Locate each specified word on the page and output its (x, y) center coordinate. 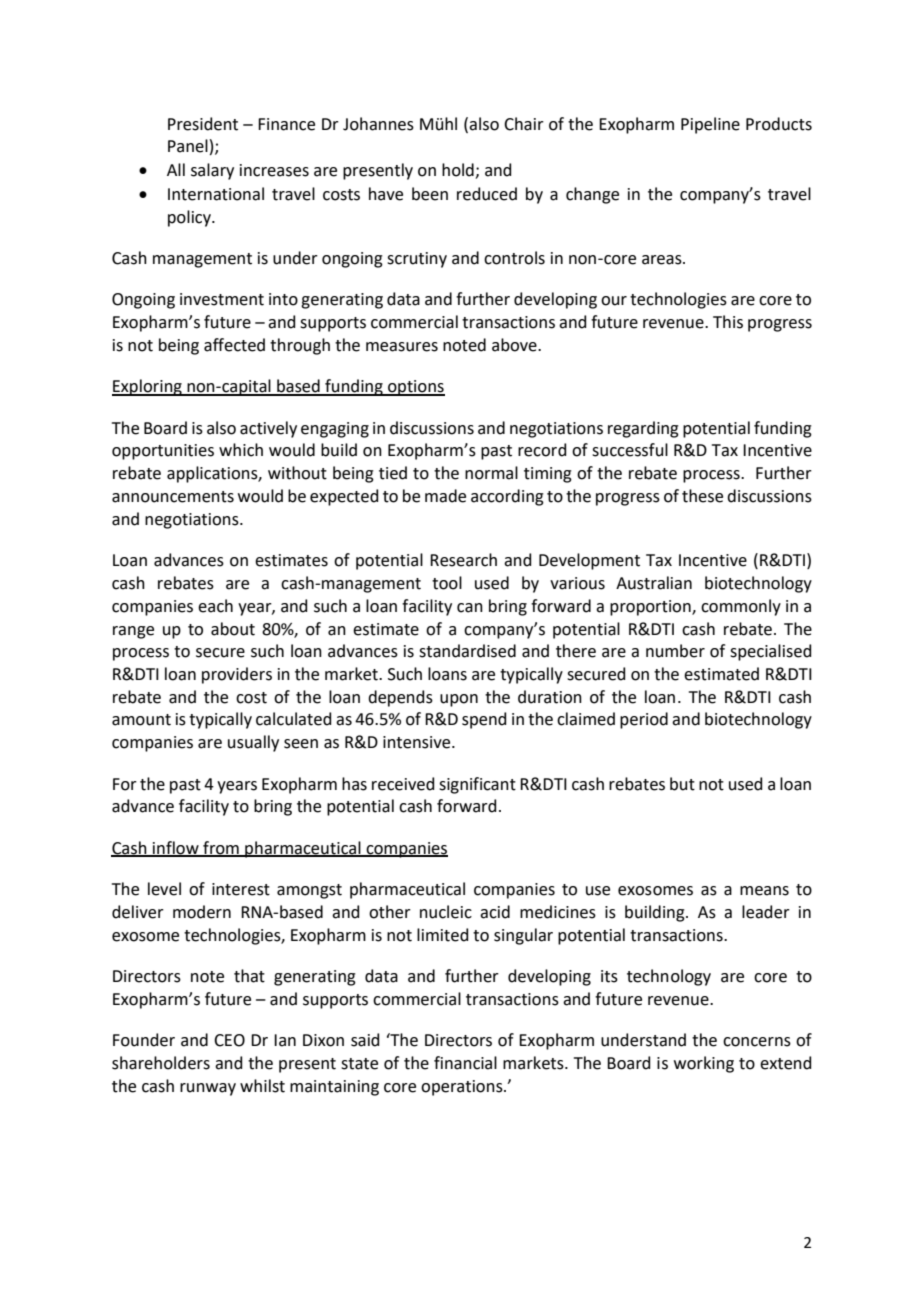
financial (465, 1063)
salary (212, 171)
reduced (487, 194)
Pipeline (710, 125)
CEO (229, 1040)
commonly (741, 607)
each (215, 606)
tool (447, 583)
